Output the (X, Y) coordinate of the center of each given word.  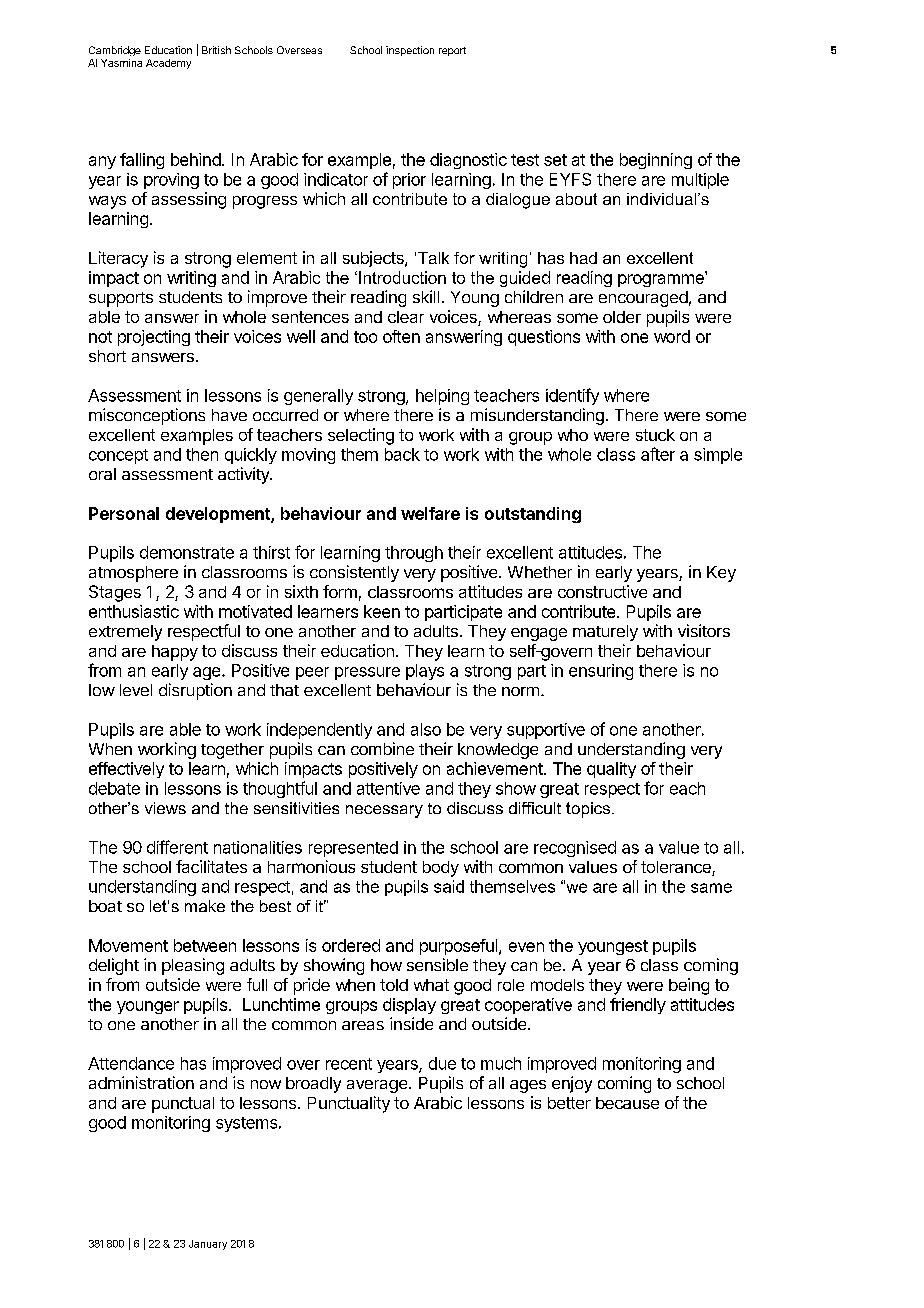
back (402, 454)
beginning (656, 161)
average (378, 1086)
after (658, 454)
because (627, 1103)
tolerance (677, 868)
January (208, 1245)
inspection (410, 51)
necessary (384, 811)
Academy (168, 64)
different (177, 847)
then (202, 454)
